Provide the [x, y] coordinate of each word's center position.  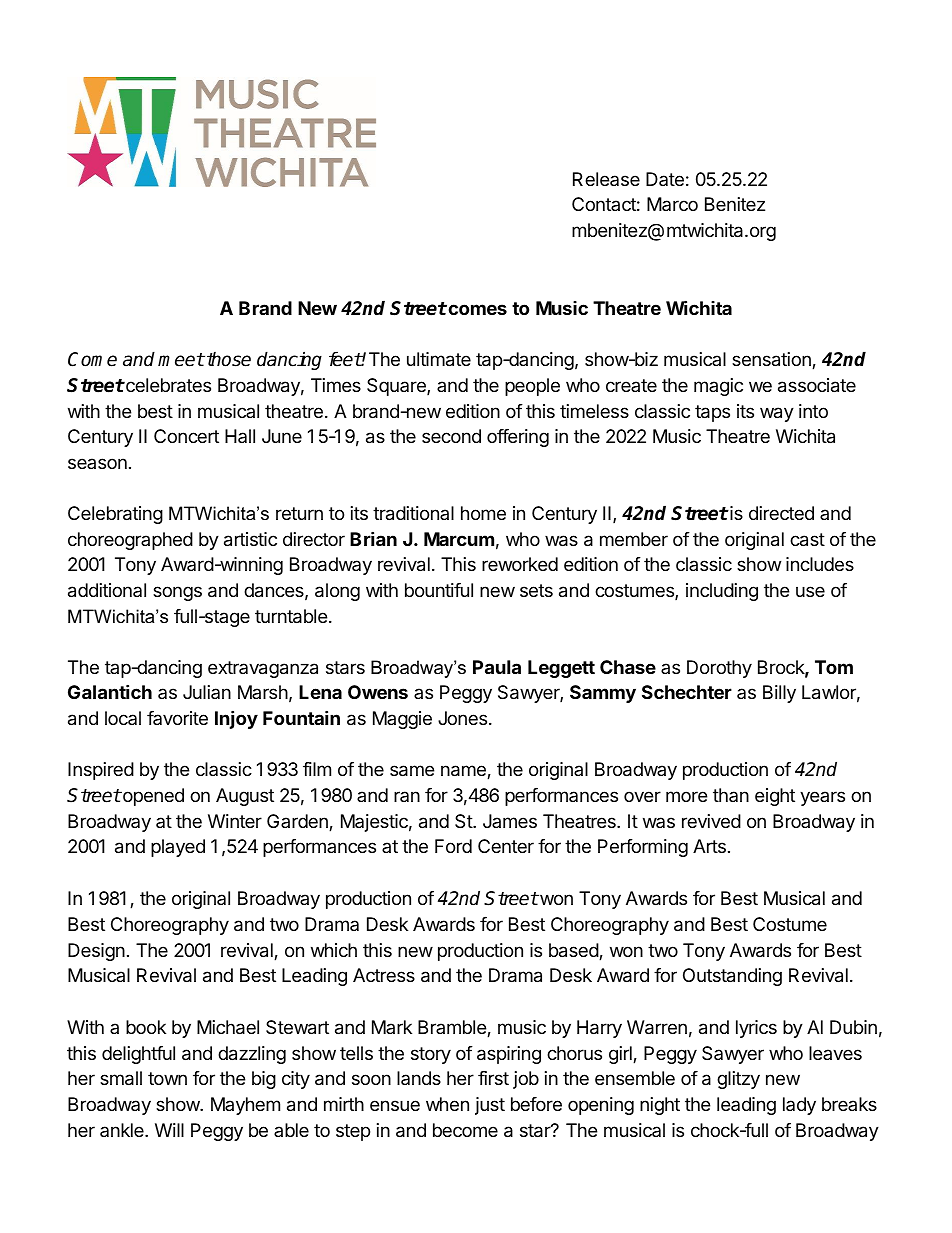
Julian [207, 692]
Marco [672, 204]
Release [606, 179]
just [490, 1106]
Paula [497, 667]
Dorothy [719, 669]
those [229, 359]
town [167, 1078]
